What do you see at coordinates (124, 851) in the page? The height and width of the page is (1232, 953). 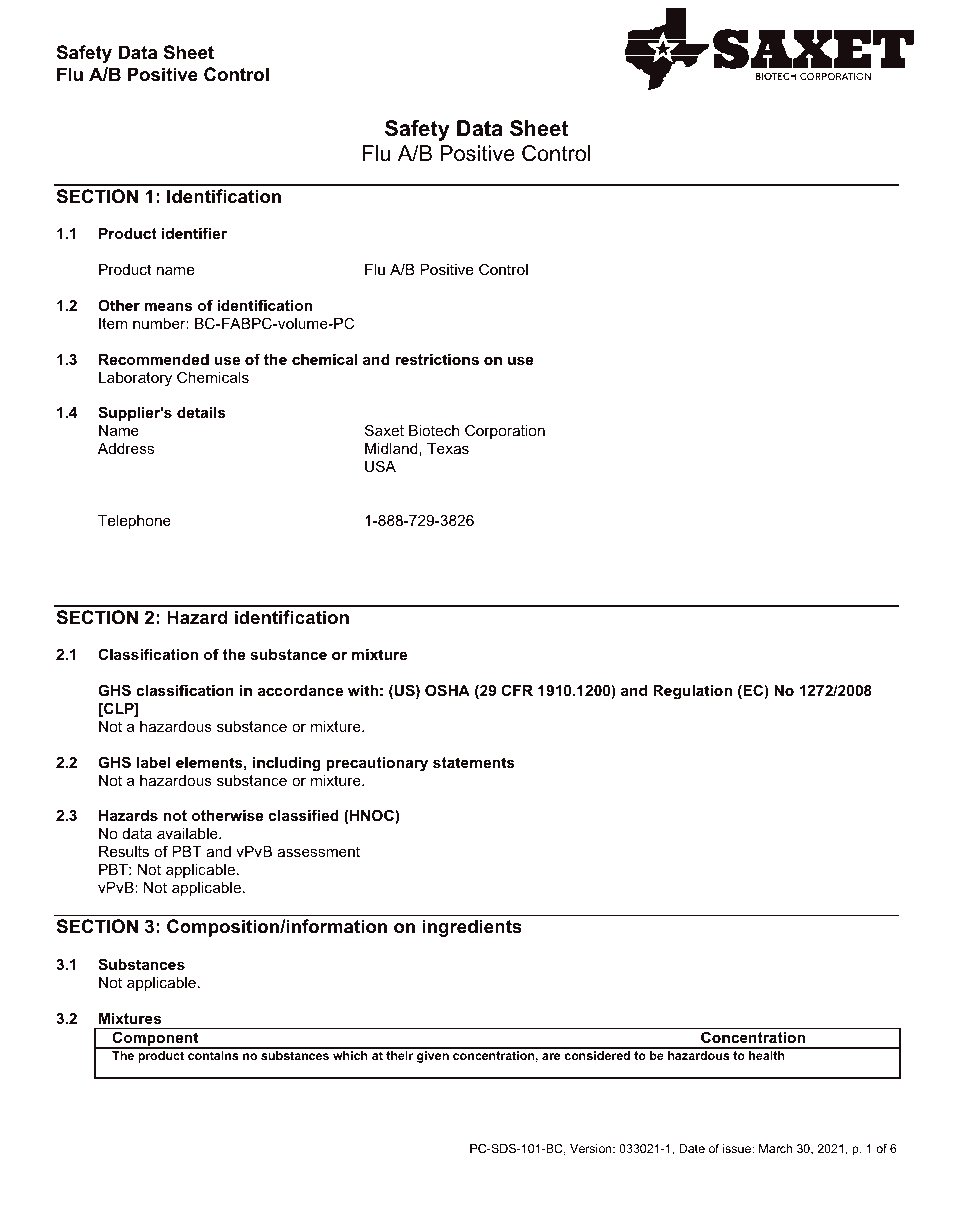 I see `Results` at bounding box center [124, 851].
